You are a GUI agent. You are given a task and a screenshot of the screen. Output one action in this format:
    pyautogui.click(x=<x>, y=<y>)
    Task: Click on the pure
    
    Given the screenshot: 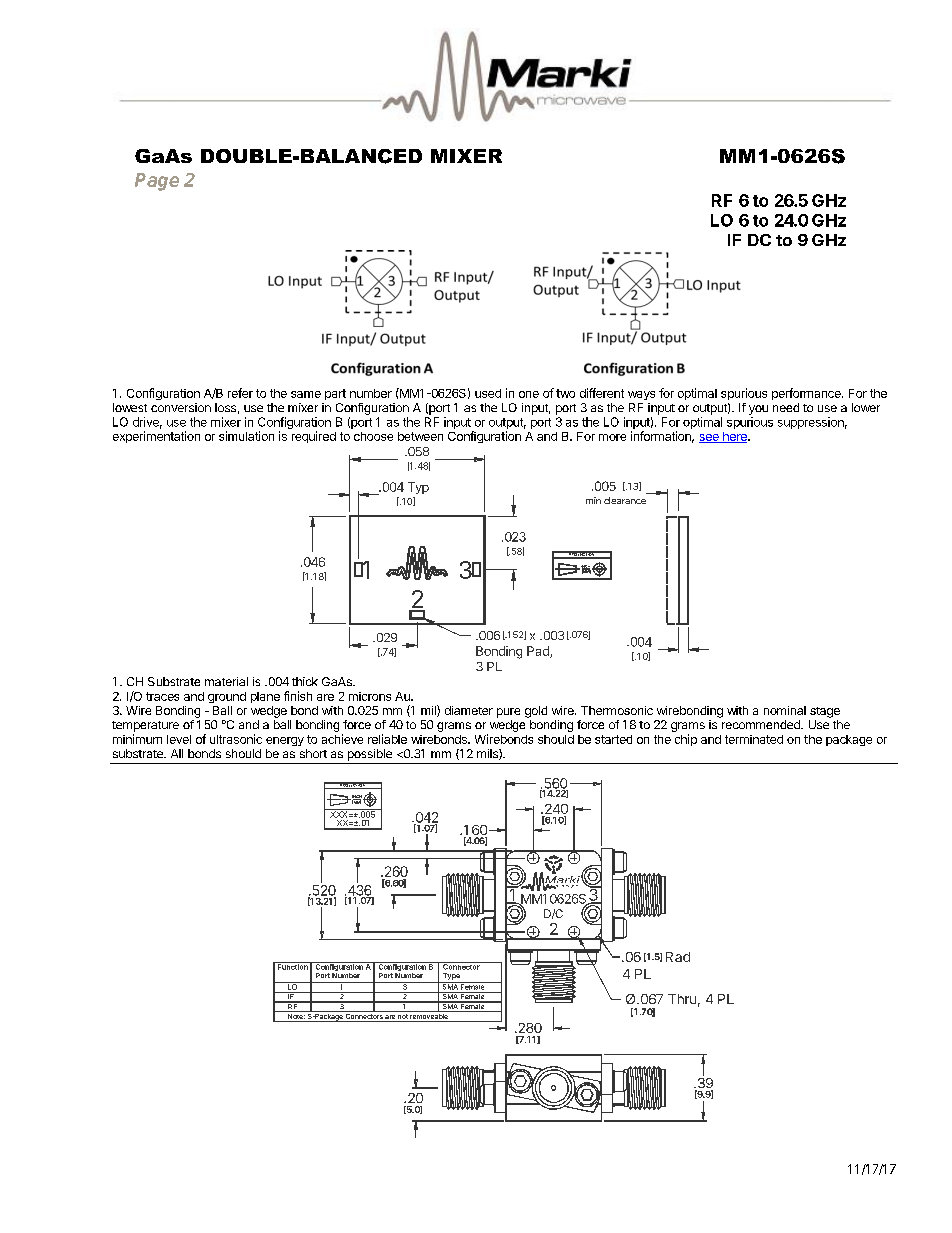 What is the action you would take?
    pyautogui.click(x=508, y=713)
